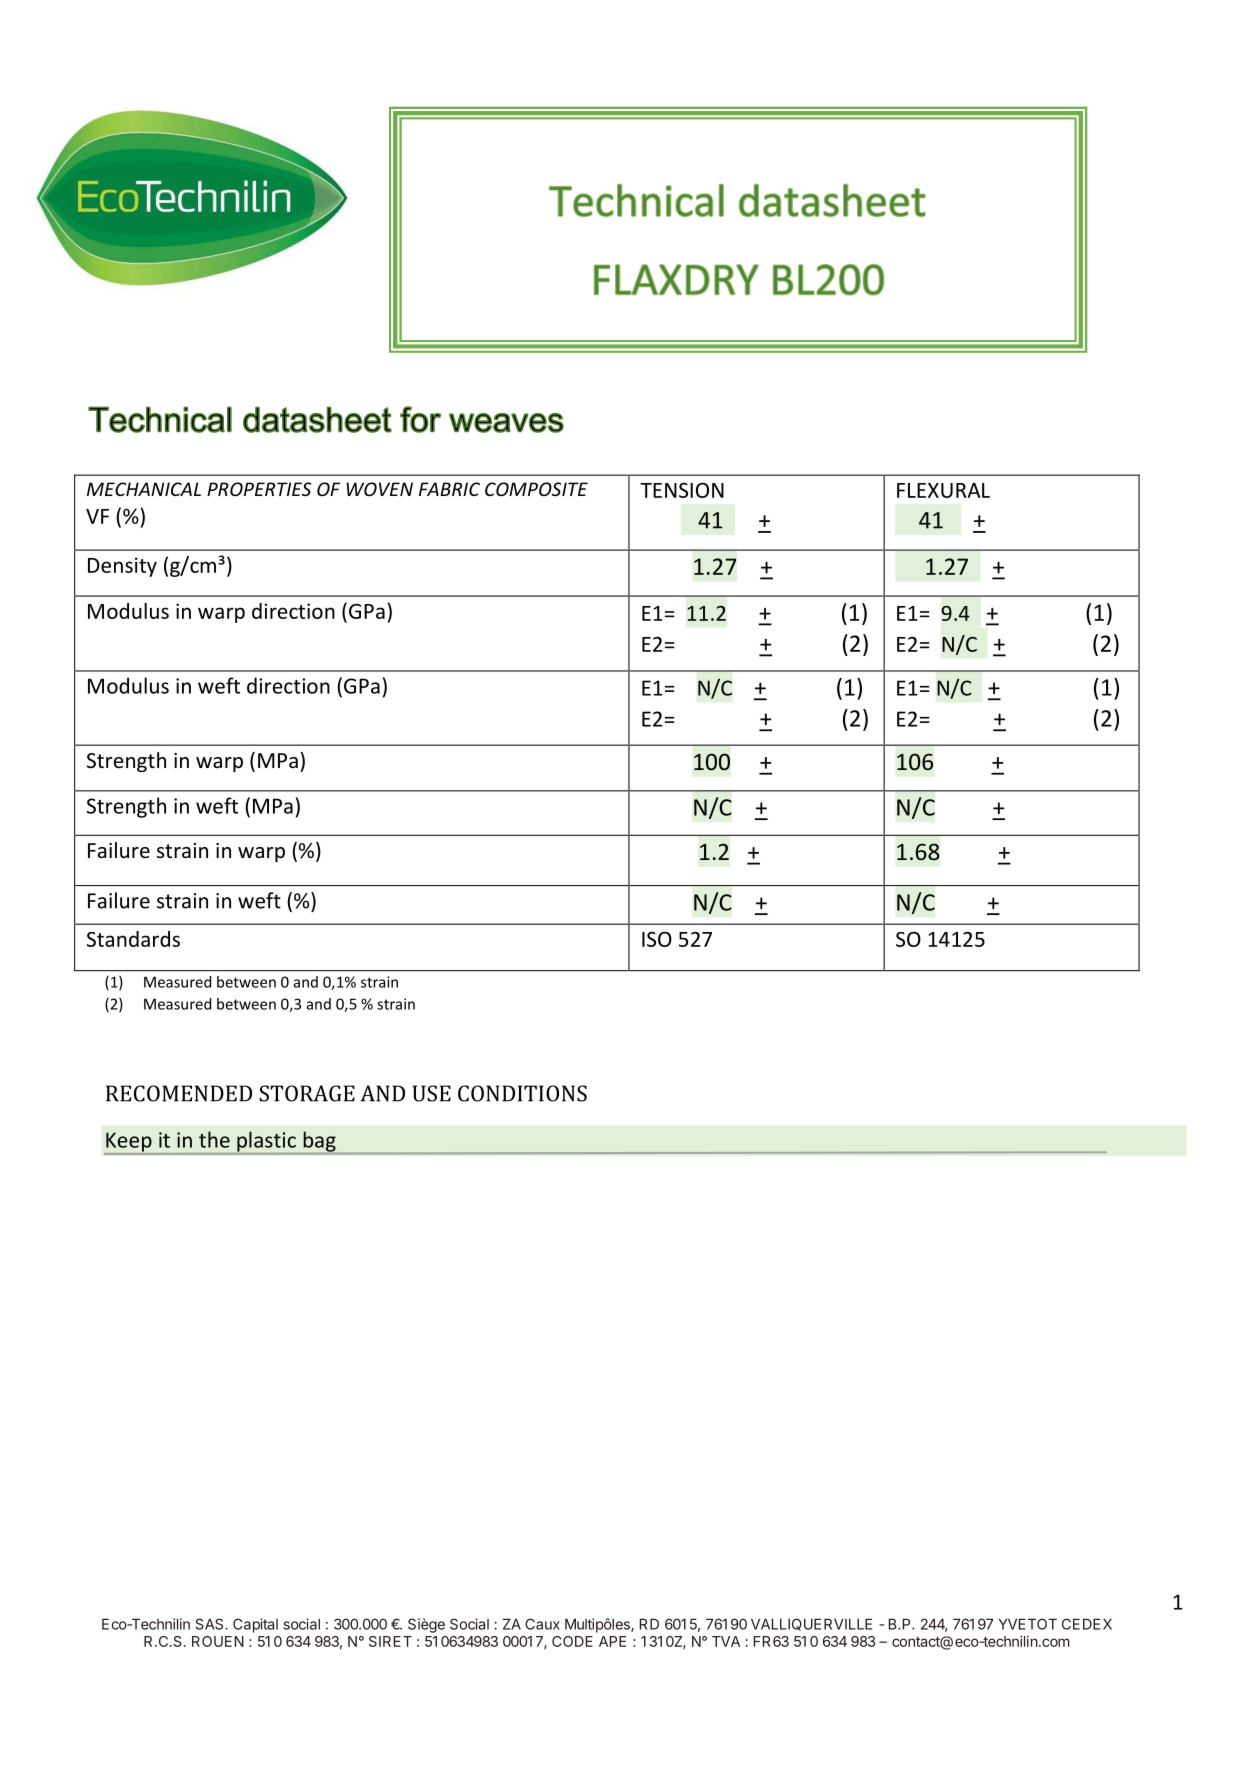  Describe the element at coordinates (536, 489) in the screenshot. I see `COMPOSITE` at that location.
